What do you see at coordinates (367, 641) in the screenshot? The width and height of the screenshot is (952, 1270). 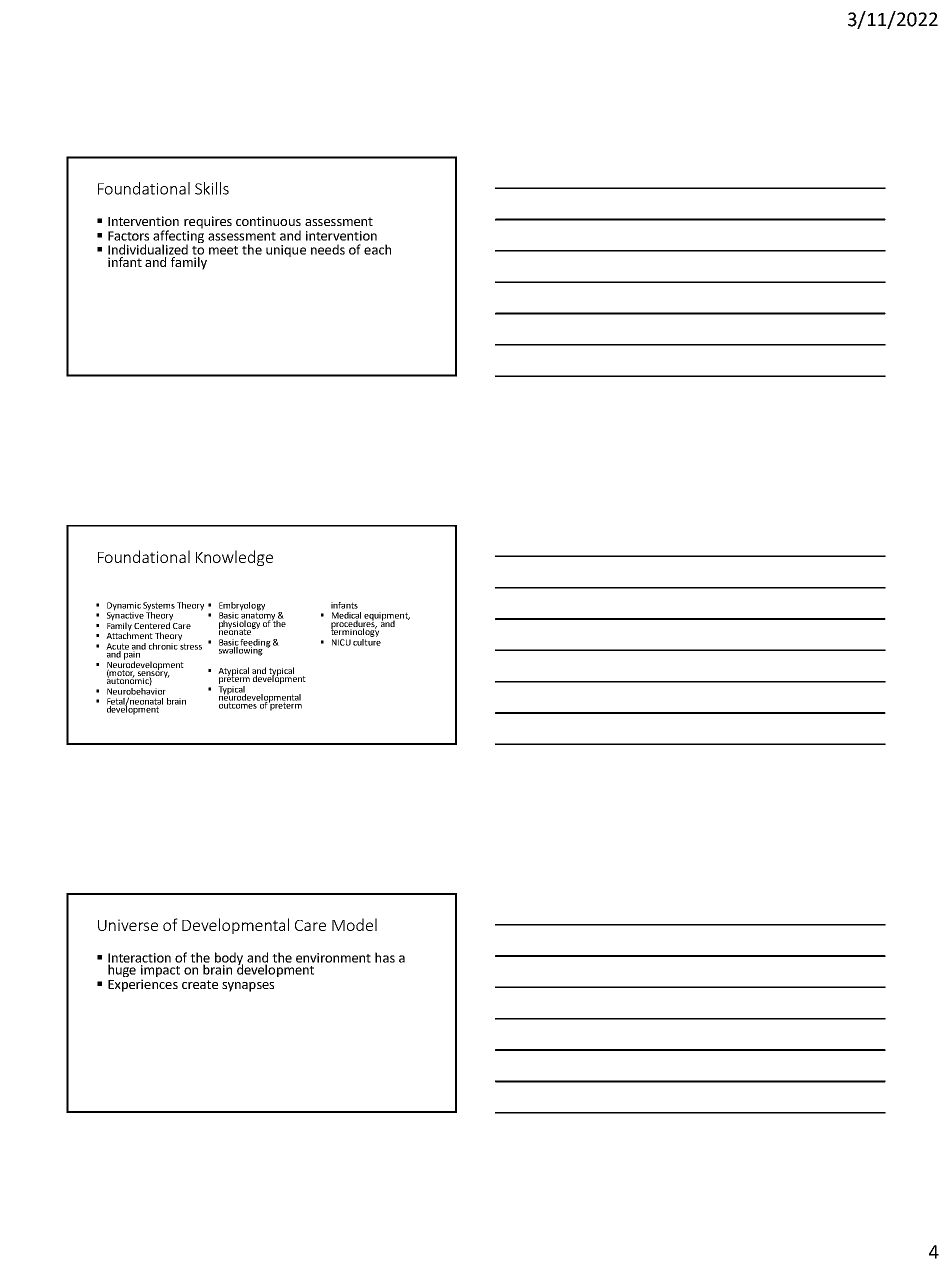 I see `culture` at bounding box center [367, 641].
